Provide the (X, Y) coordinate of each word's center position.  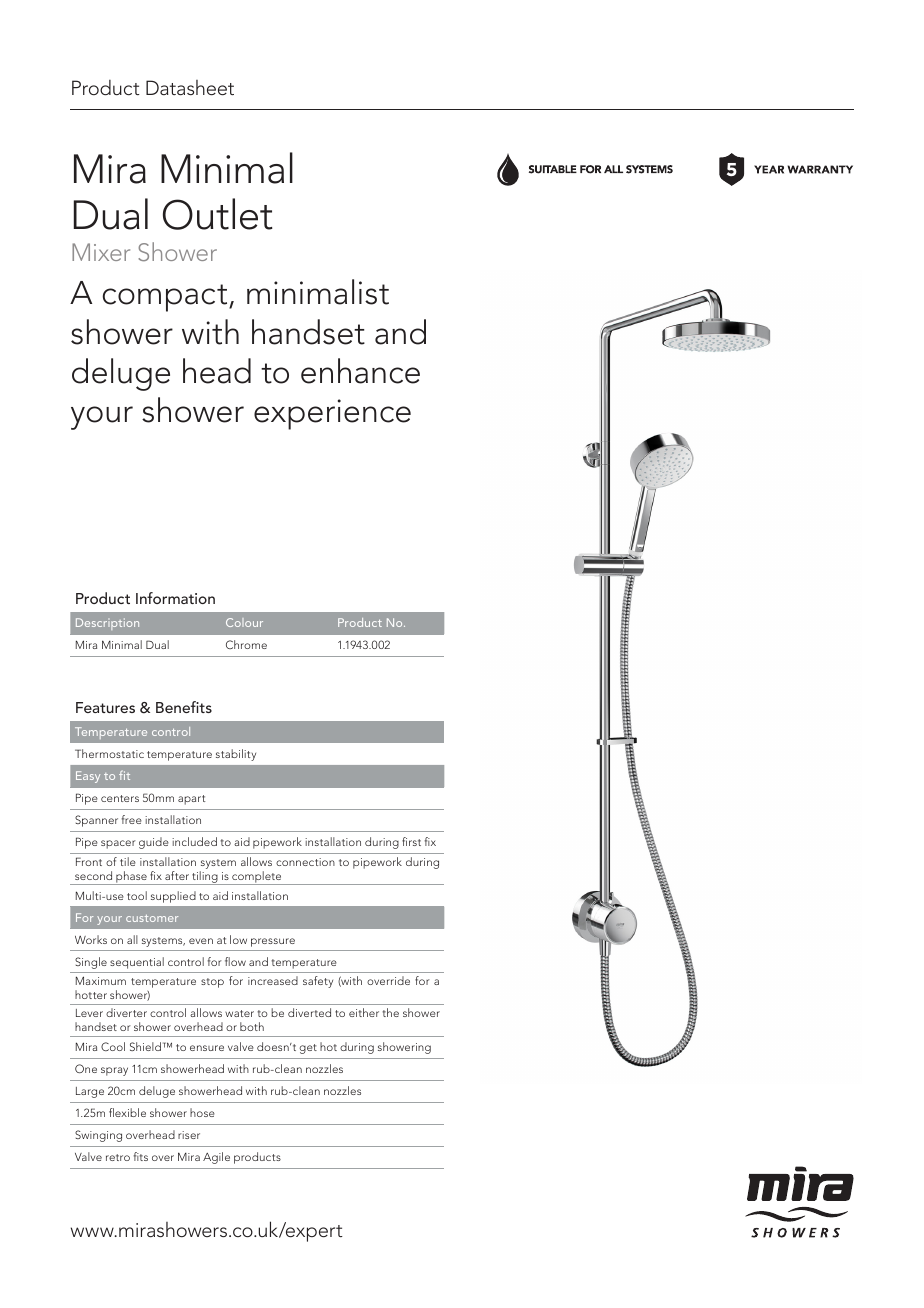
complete (257, 878)
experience (332, 414)
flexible (127, 1112)
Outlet (218, 214)
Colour (244, 622)
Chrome (246, 644)
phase (131, 878)
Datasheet (190, 87)
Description (107, 624)
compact (166, 298)
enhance (360, 371)
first (411, 841)
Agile (216, 1158)
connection (305, 862)
